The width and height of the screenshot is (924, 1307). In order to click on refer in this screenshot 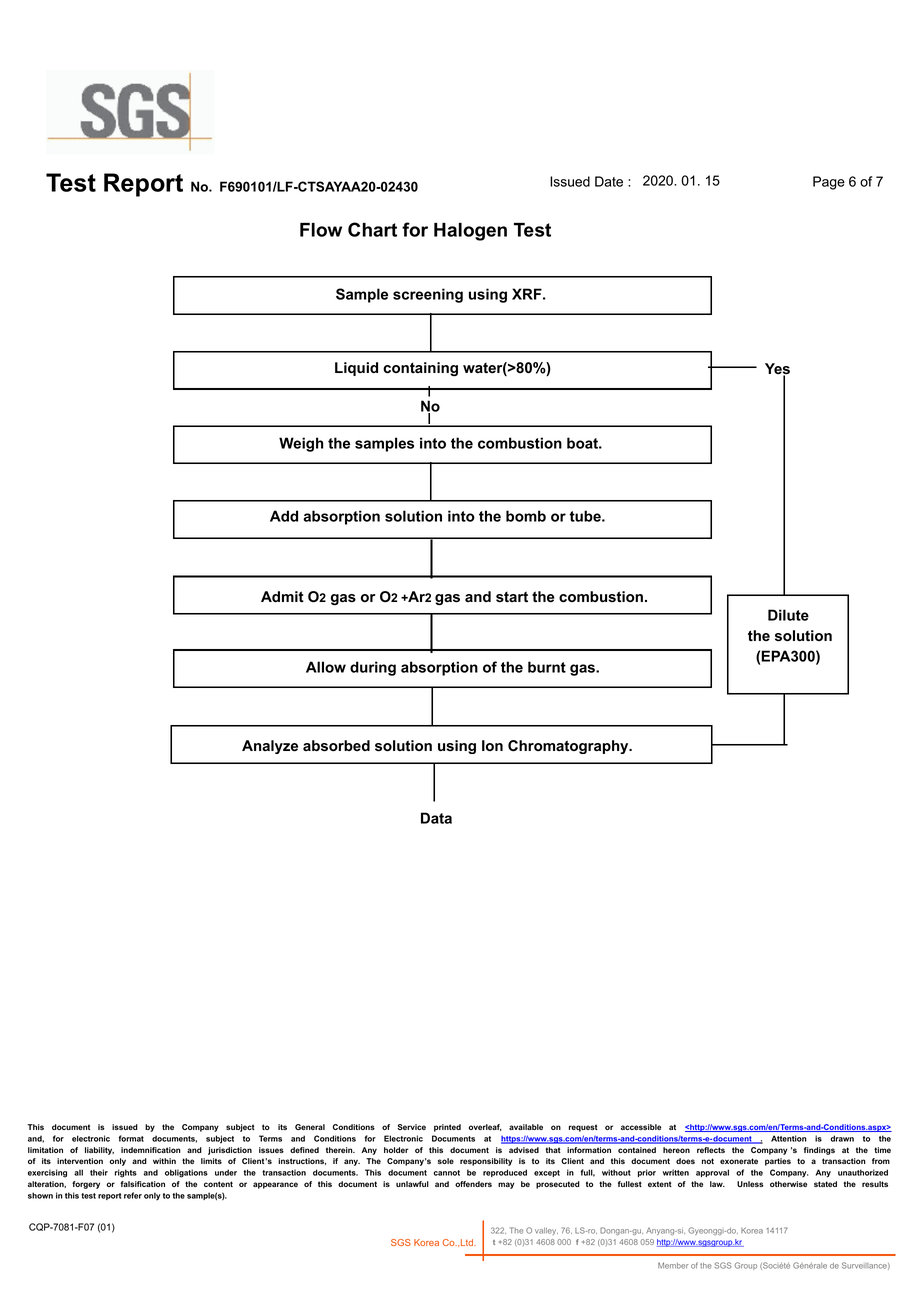, I will do `click(133, 1195)`.
